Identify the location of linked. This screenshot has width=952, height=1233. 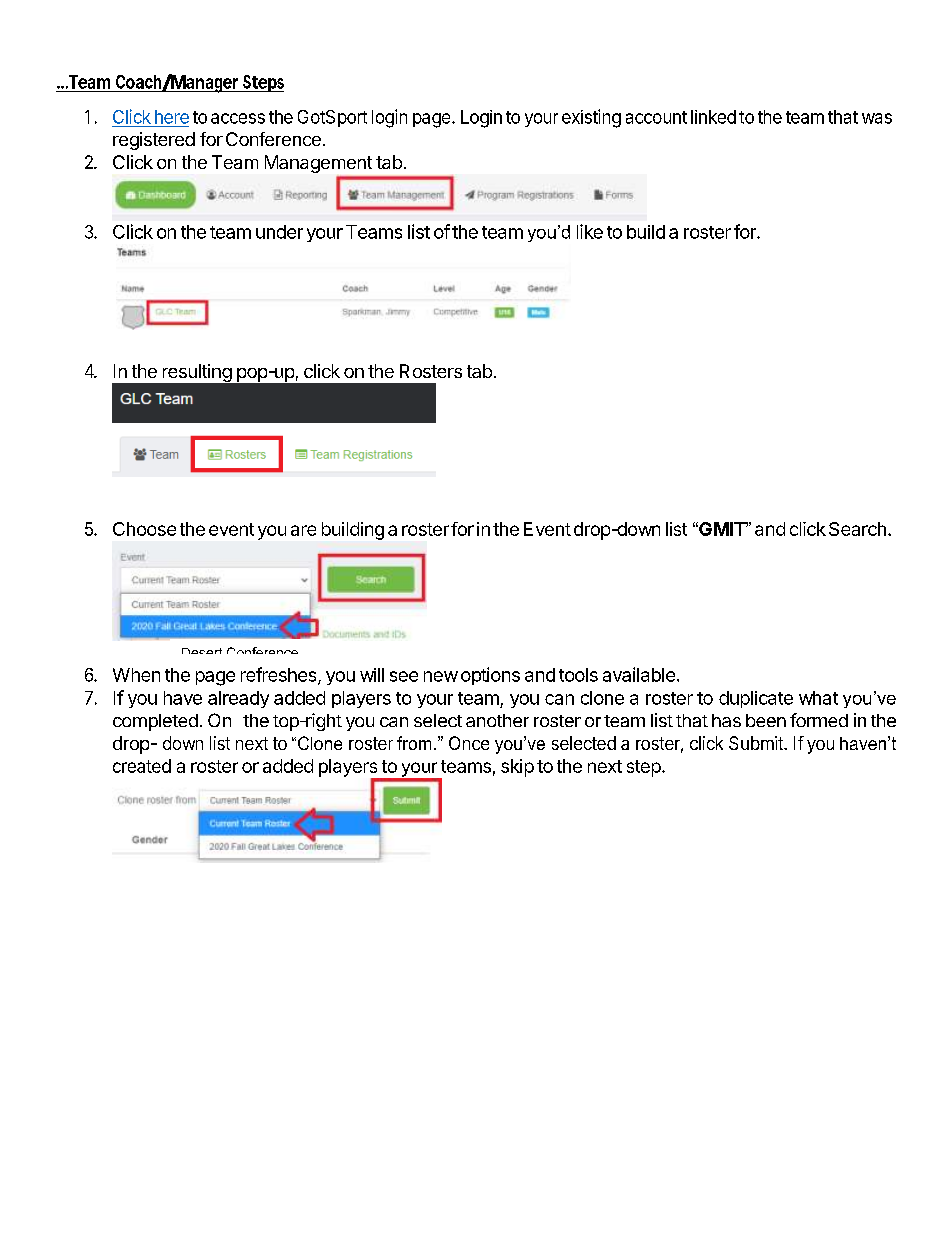
(713, 117).
